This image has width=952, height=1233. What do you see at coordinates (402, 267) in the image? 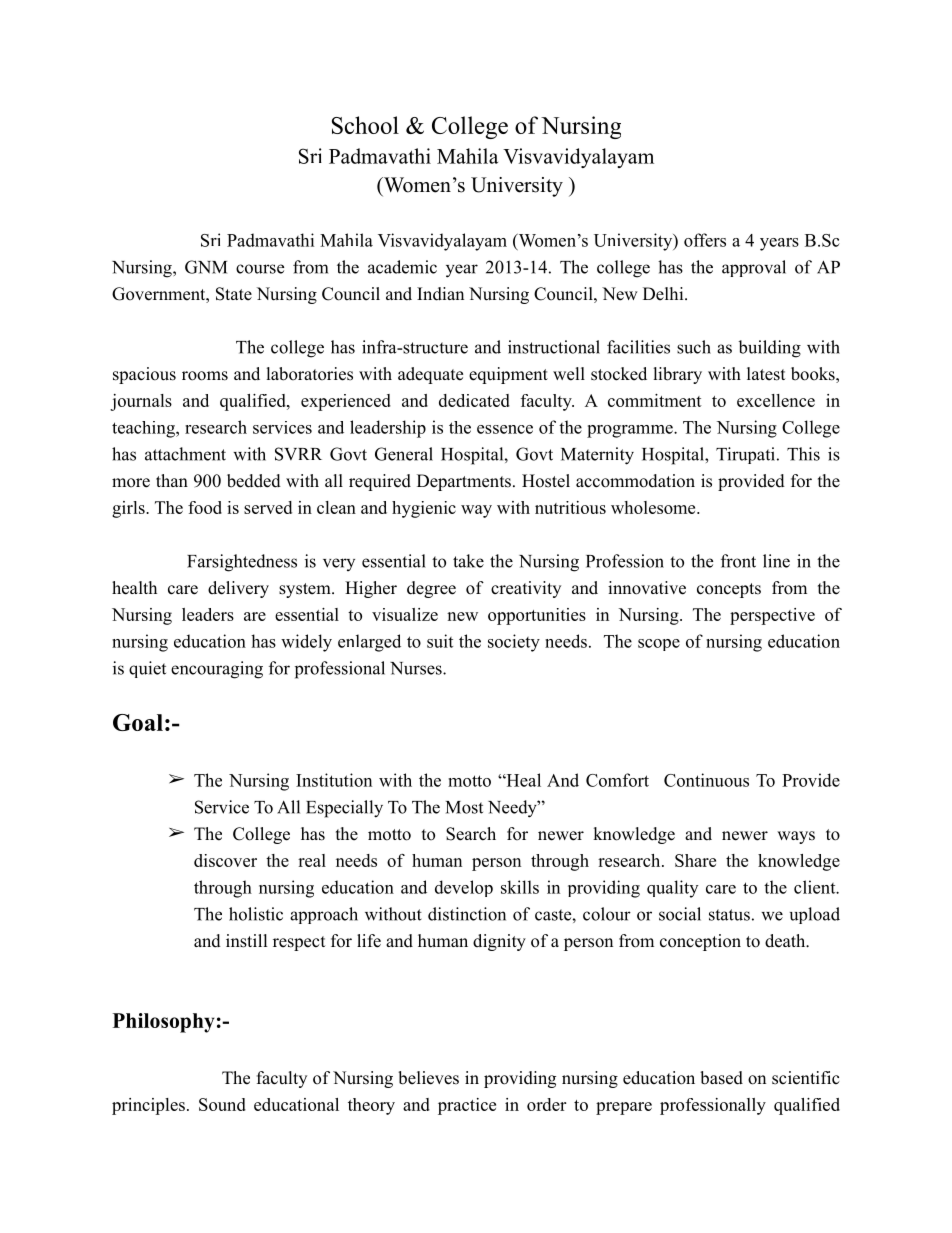
I see `academic` at bounding box center [402, 267].
